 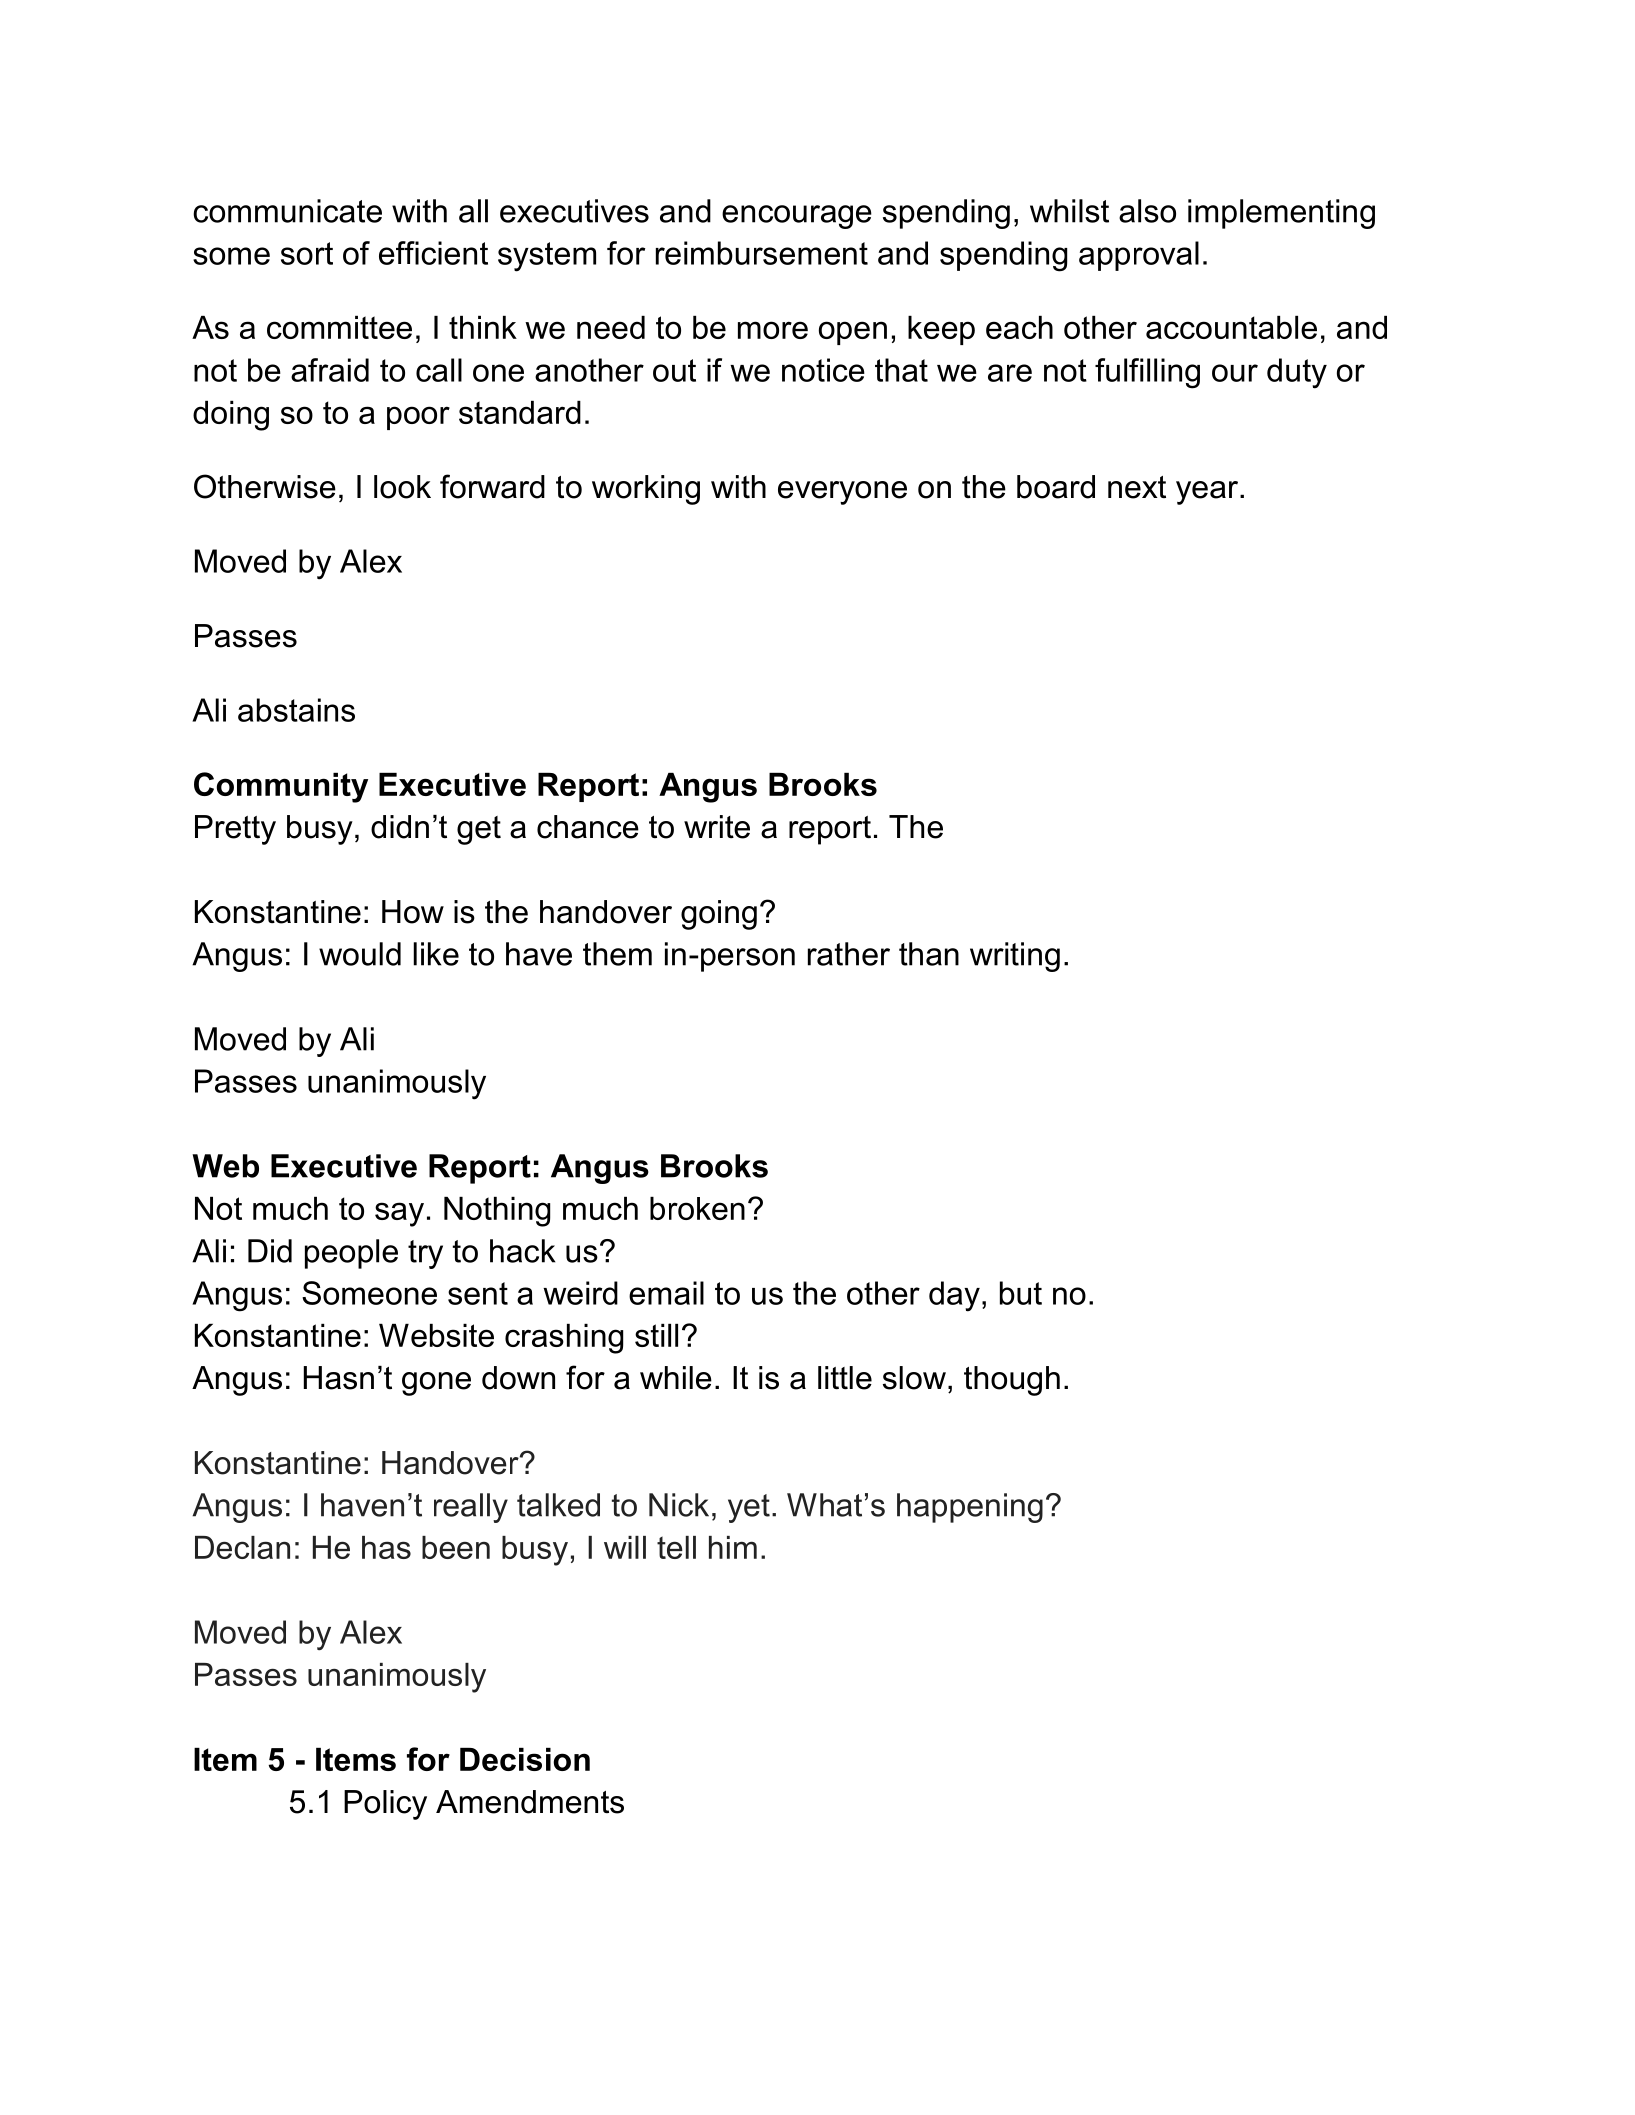 What do you see at coordinates (351, 1254) in the screenshot?
I see `people` at bounding box center [351, 1254].
